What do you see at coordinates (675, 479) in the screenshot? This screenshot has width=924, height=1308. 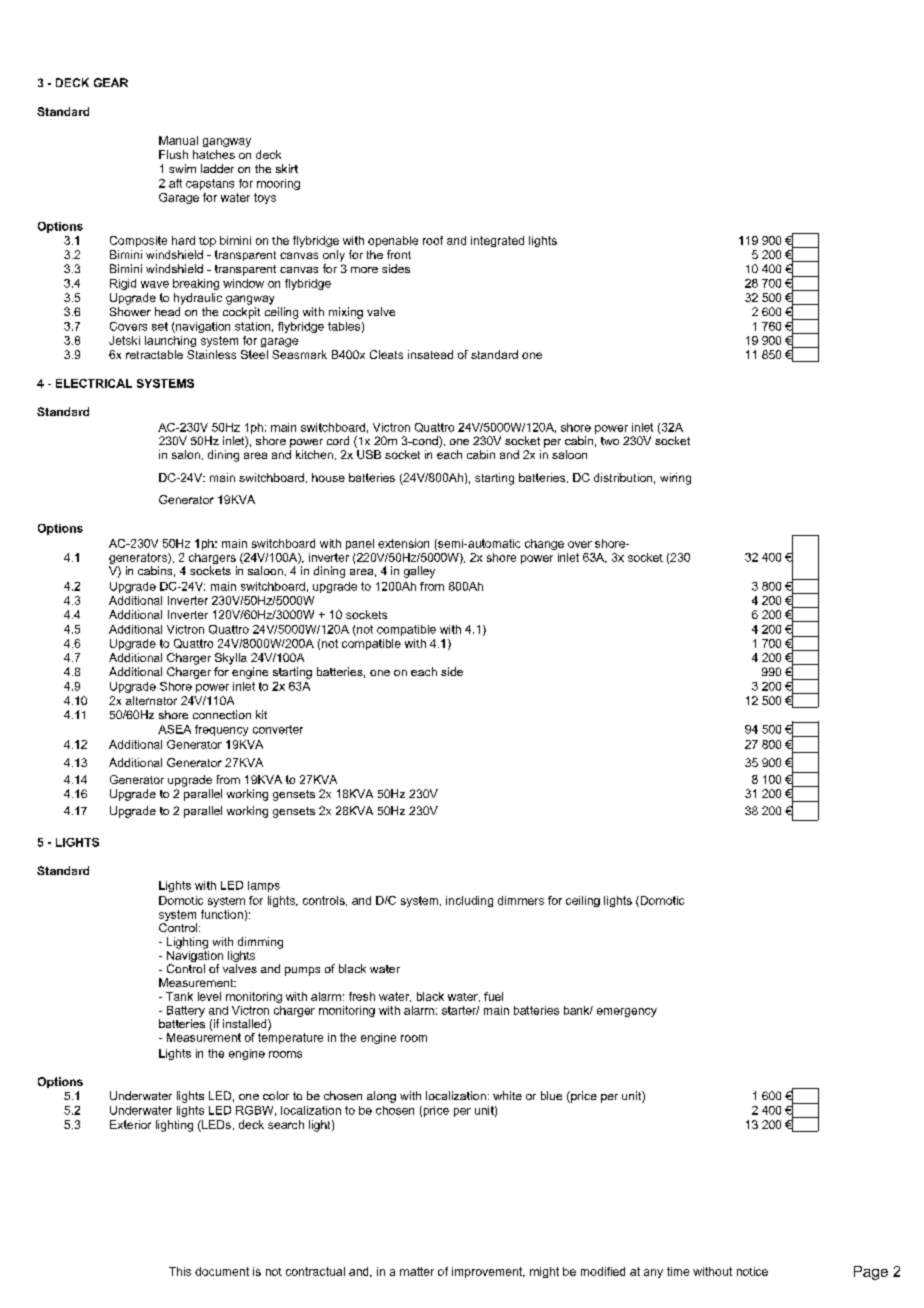 I see `wiring` at bounding box center [675, 479].
